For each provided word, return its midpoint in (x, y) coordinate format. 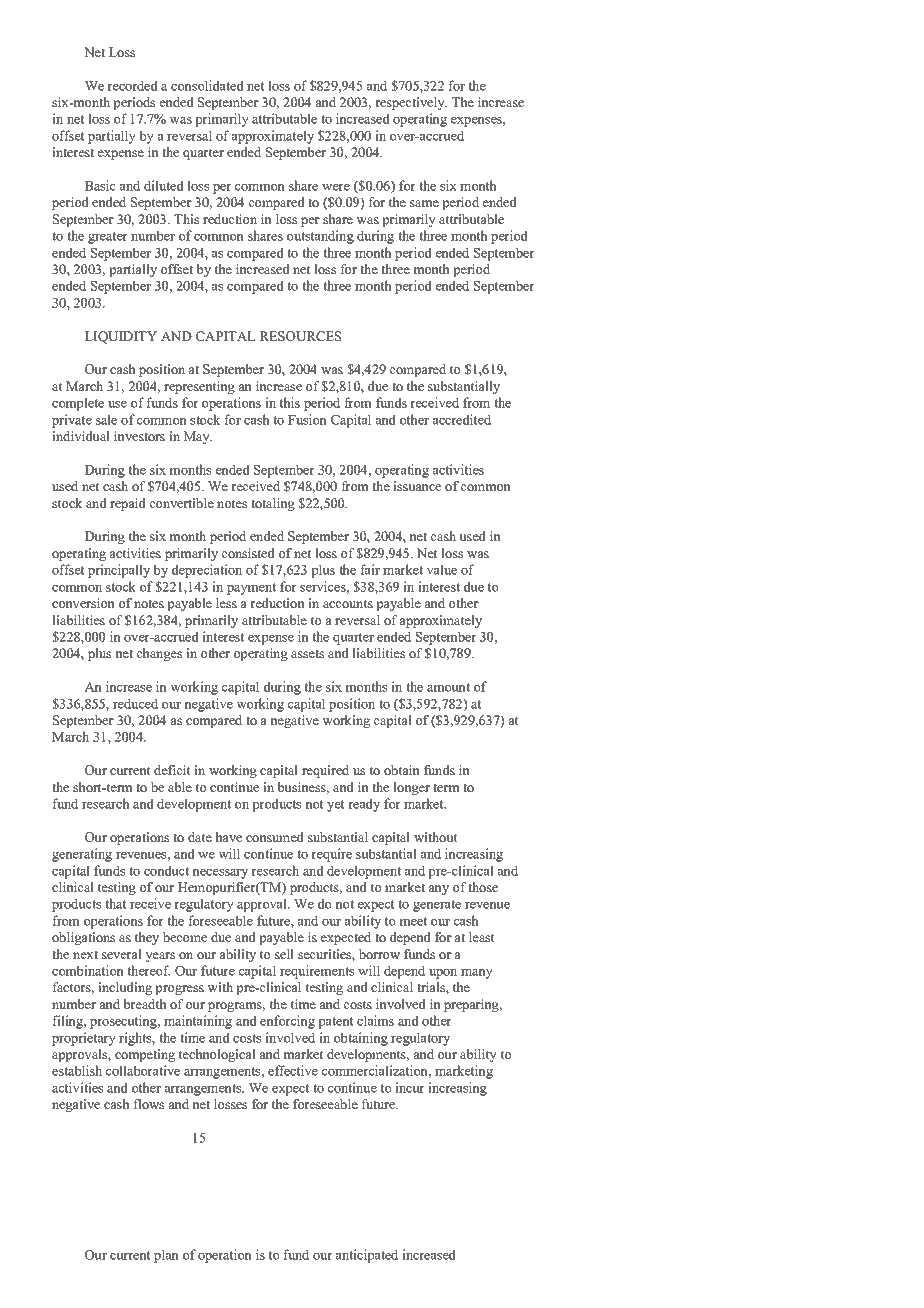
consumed (275, 837)
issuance (417, 486)
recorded (132, 85)
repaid (128, 504)
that (116, 903)
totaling (273, 504)
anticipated (367, 1256)
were (336, 187)
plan (166, 1256)
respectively (411, 103)
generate (437, 906)
